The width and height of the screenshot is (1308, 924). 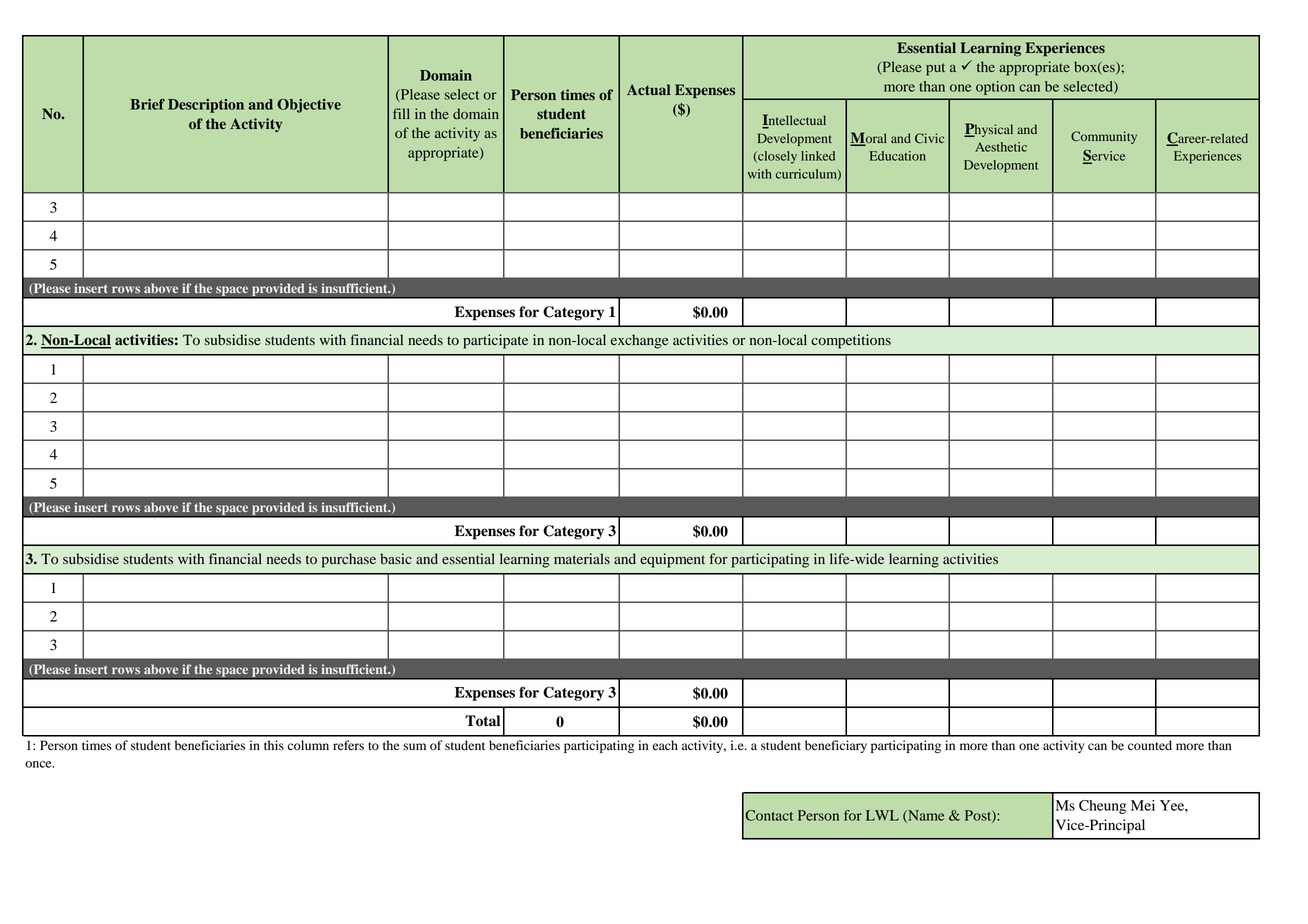 What do you see at coordinates (995, 88) in the screenshot?
I see `option` at bounding box center [995, 88].
